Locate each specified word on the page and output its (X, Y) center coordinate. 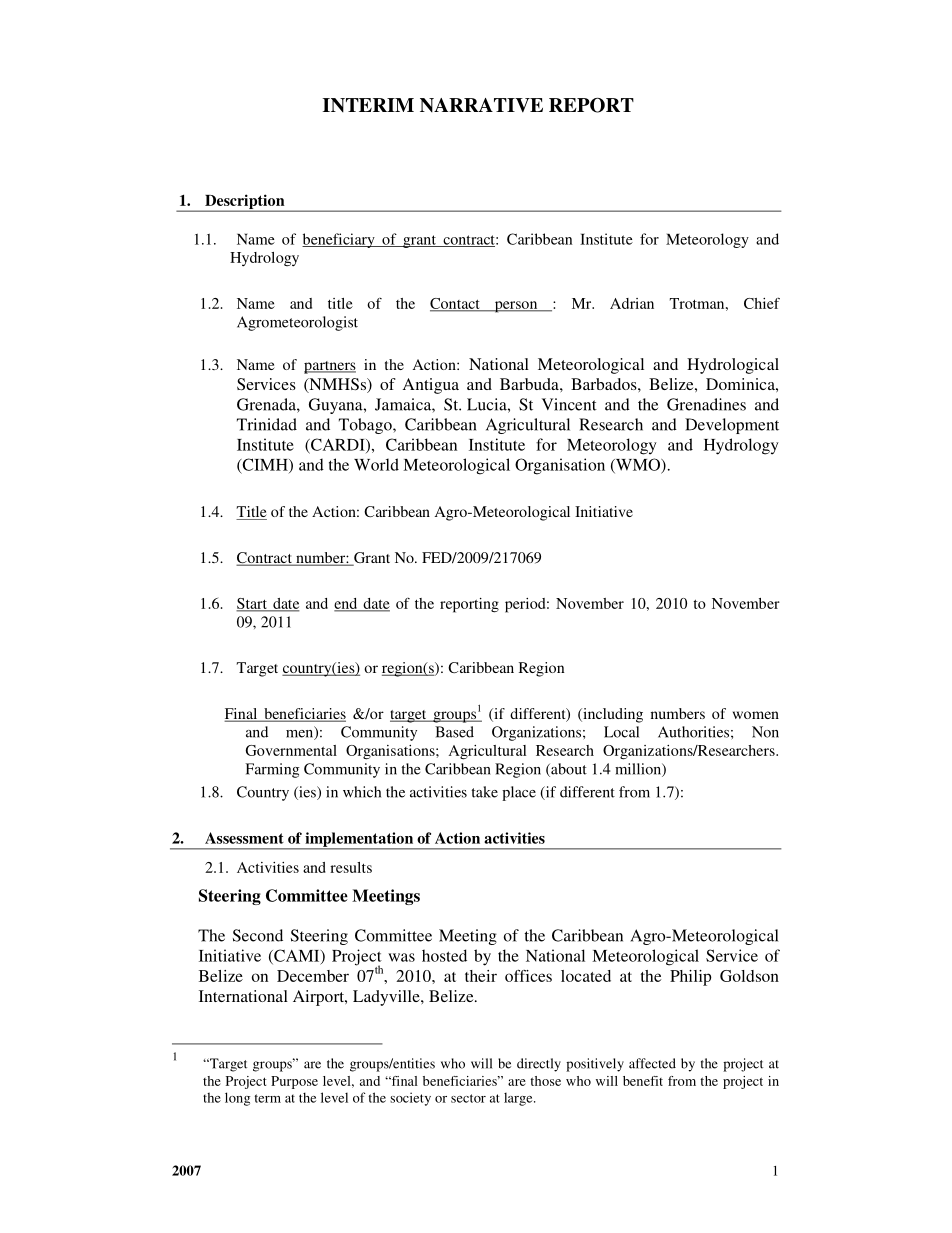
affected (652, 1063)
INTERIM (368, 105)
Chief (762, 303)
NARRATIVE (481, 105)
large (519, 1099)
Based (454, 732)
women (756, 715)
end (347, 604)
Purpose (294, 1082)
